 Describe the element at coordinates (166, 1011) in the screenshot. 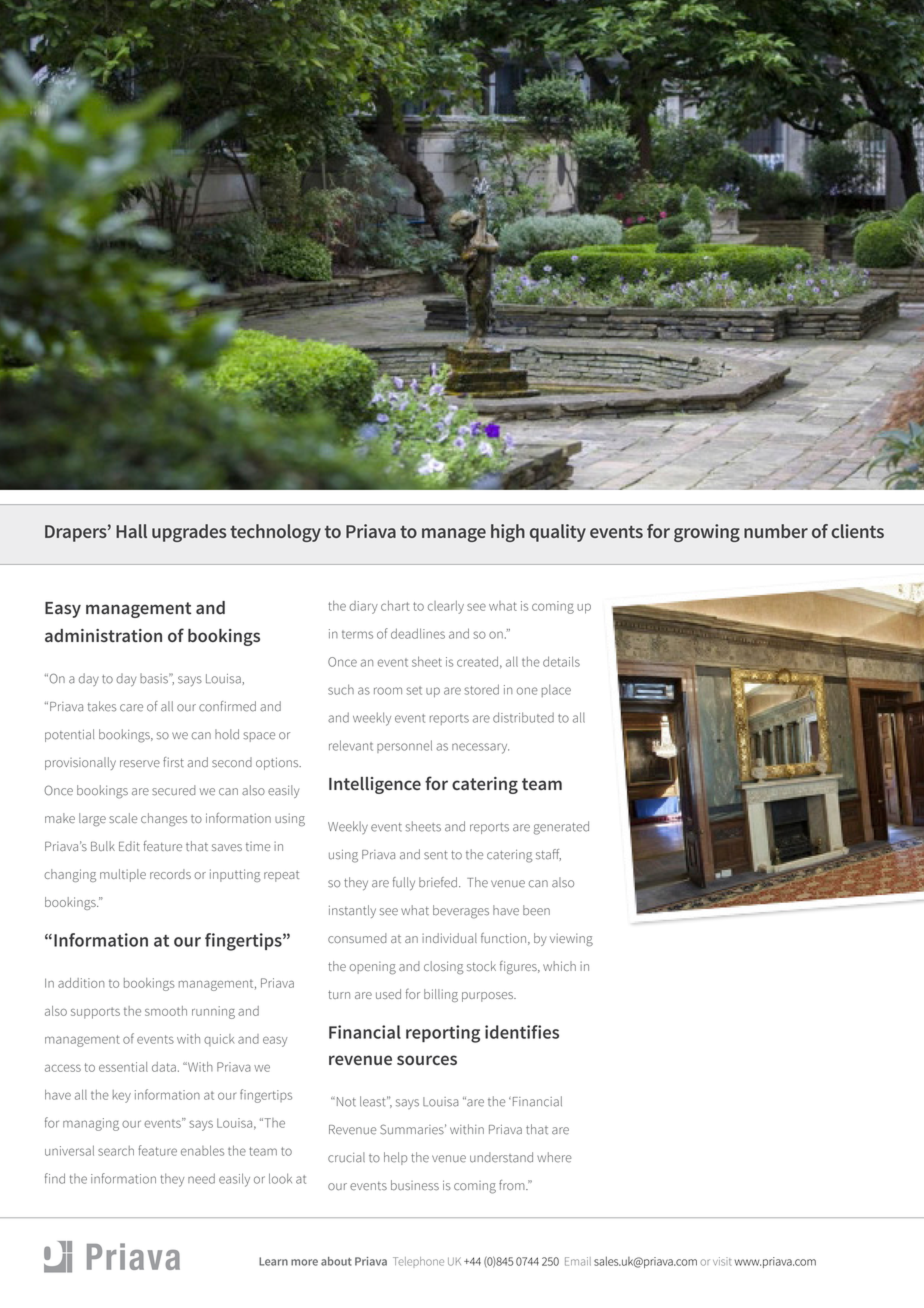

I see `smooth` at that location.
